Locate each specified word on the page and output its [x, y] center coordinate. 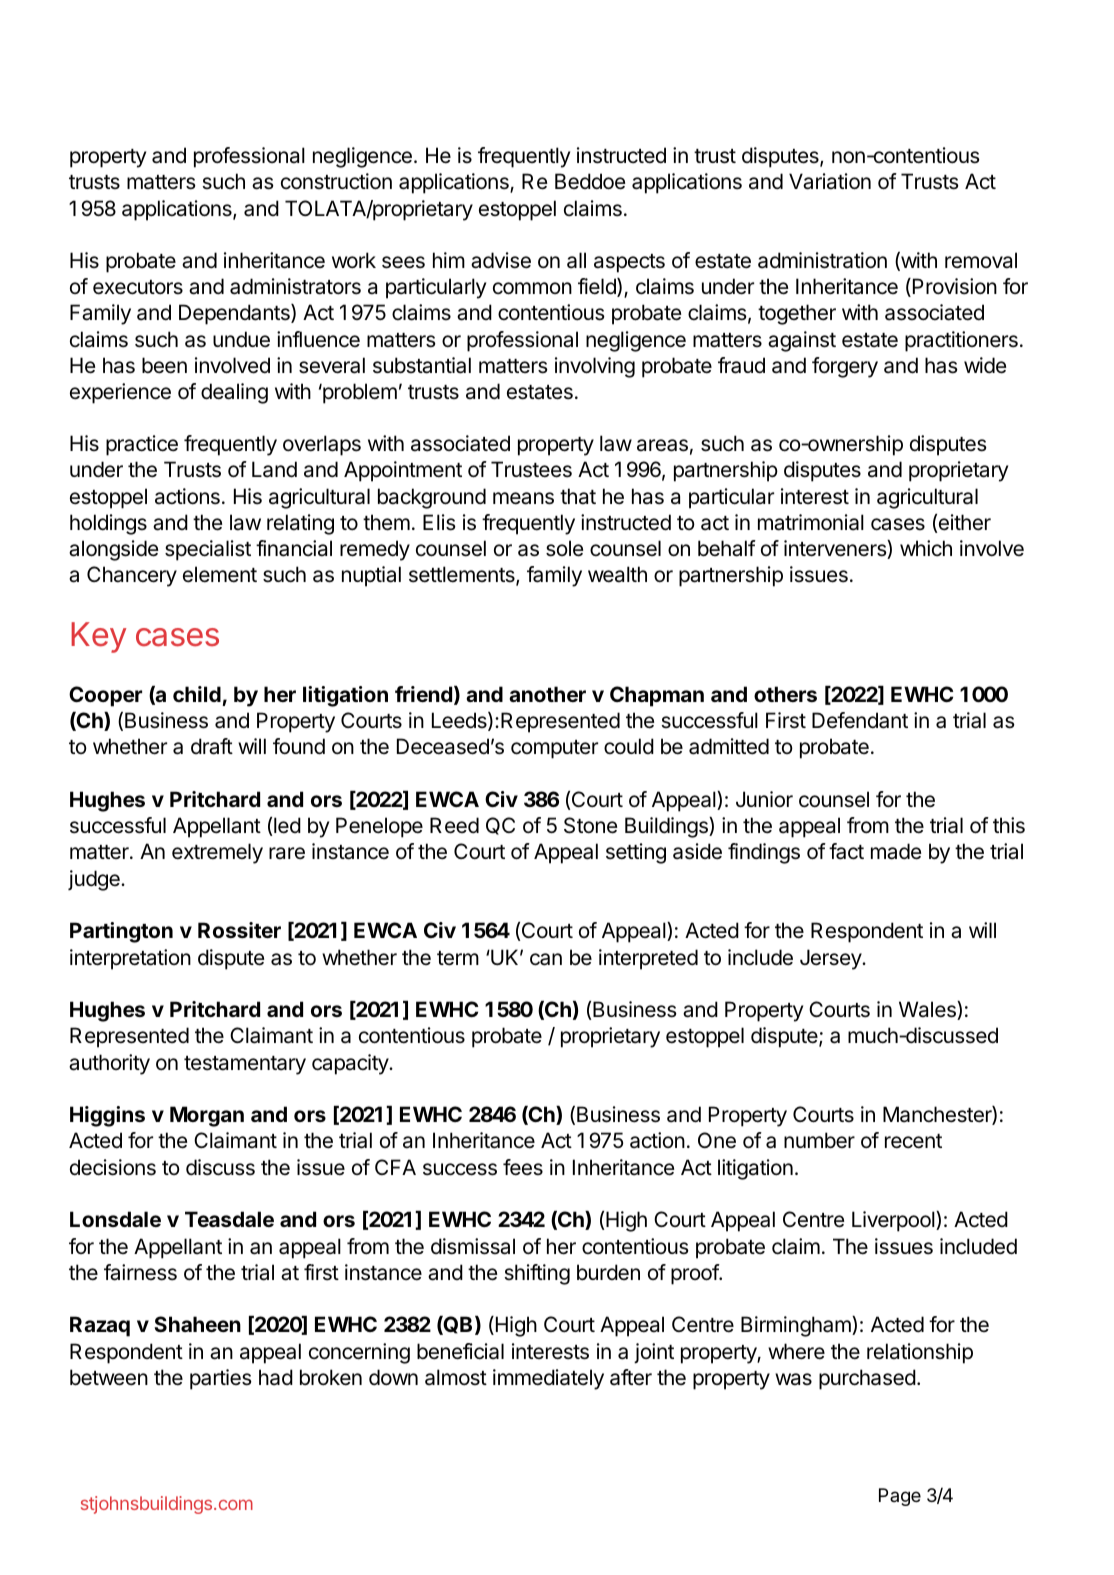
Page [900, 1497]
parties [221, 1379]
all [576, 260]
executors [138, 287]
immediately [548, 1379]
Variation [830, 181]
